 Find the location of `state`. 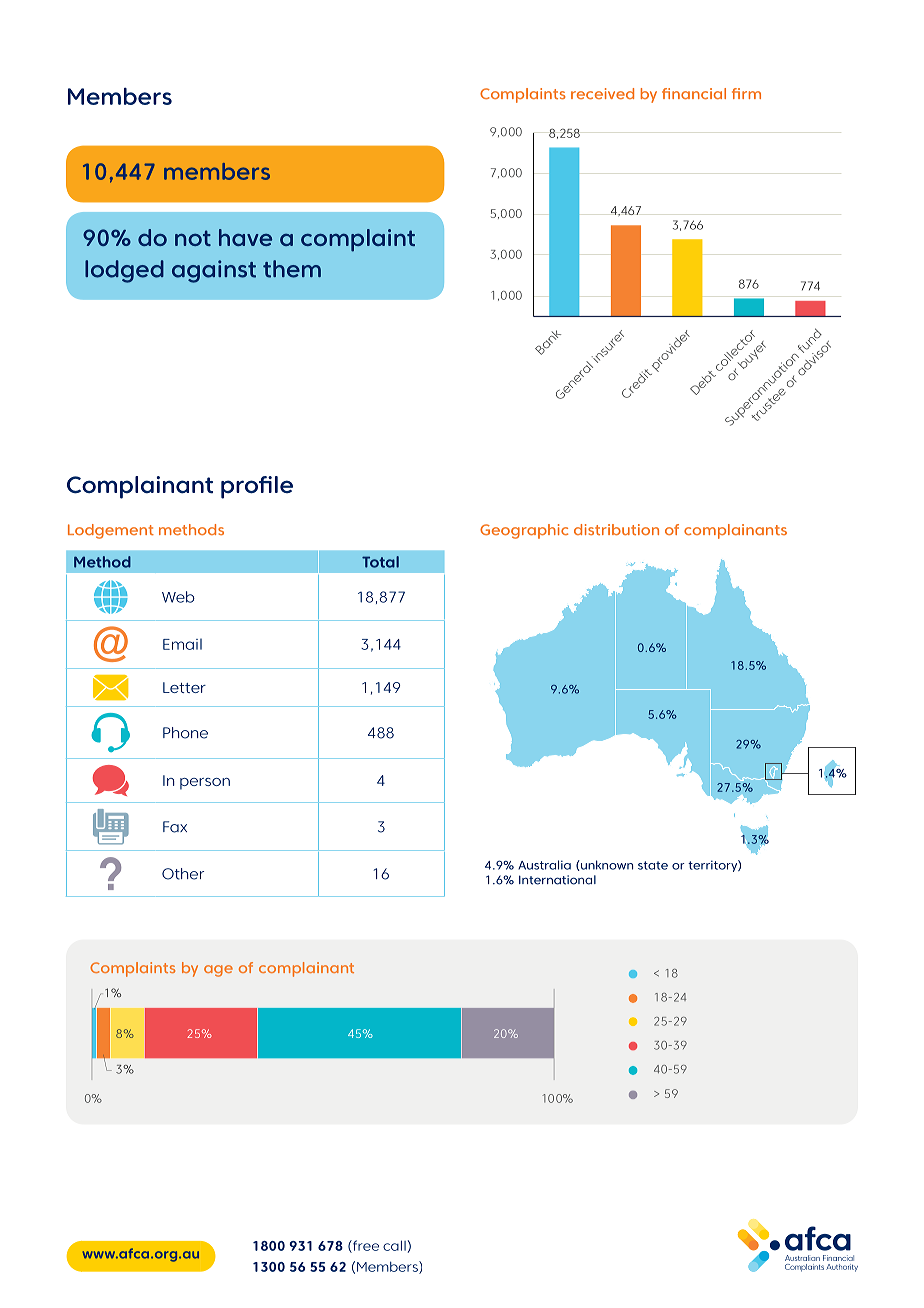

state is located at coordinates (653, 865).
